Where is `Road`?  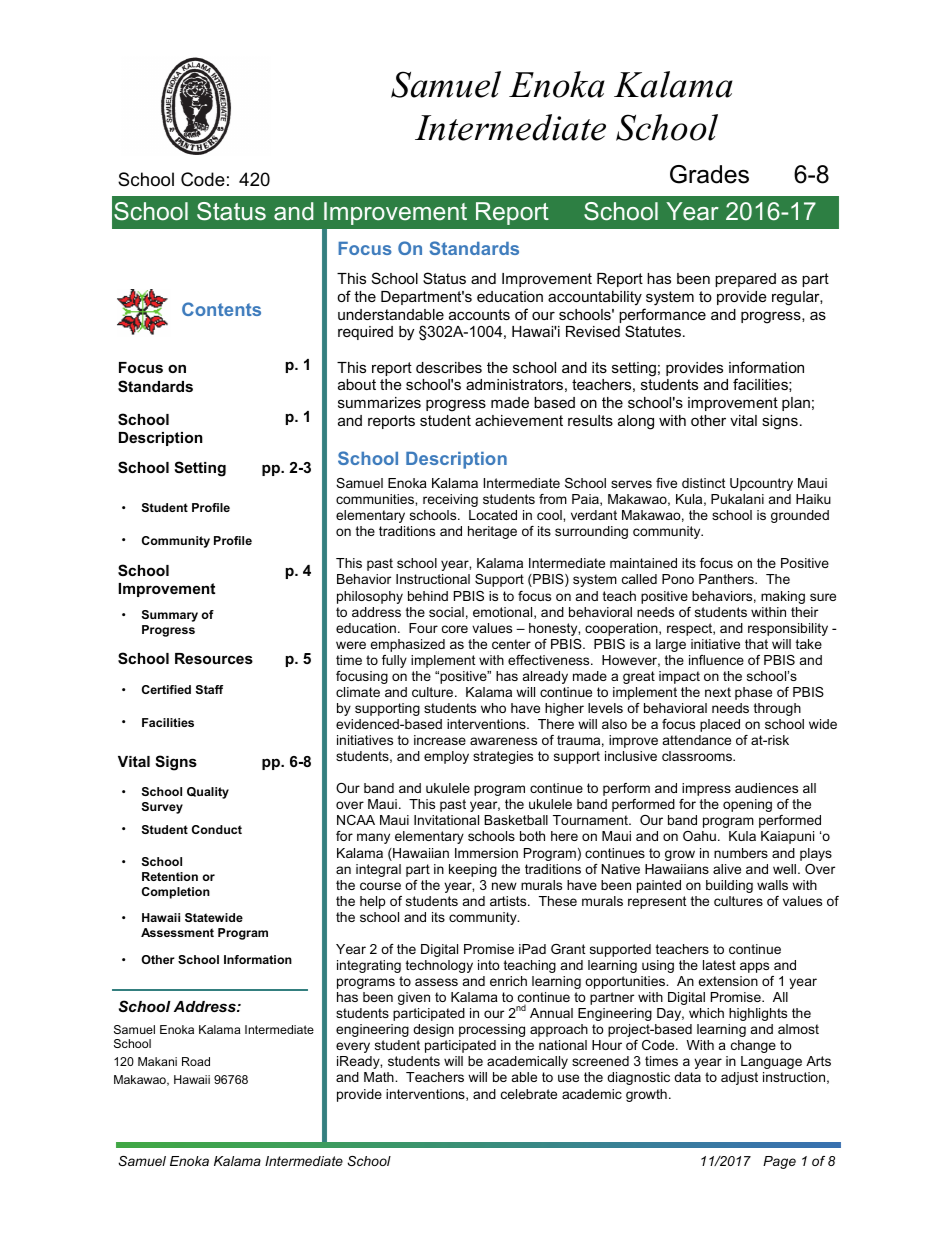
Road is located at coordinates (196, 1061).
